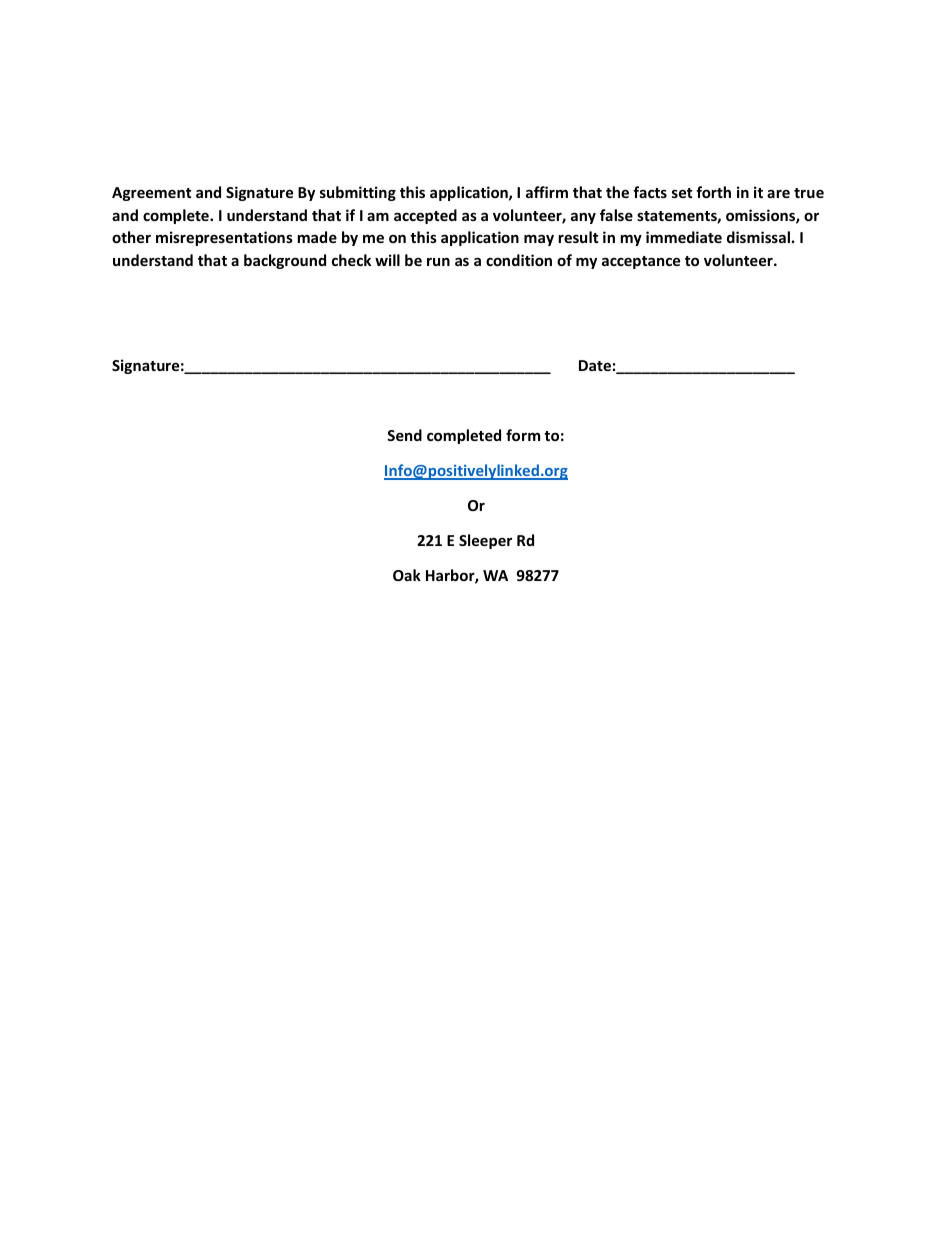 The height and width of the page is (1233, 952). I want to click on background, so click(285, 261).
